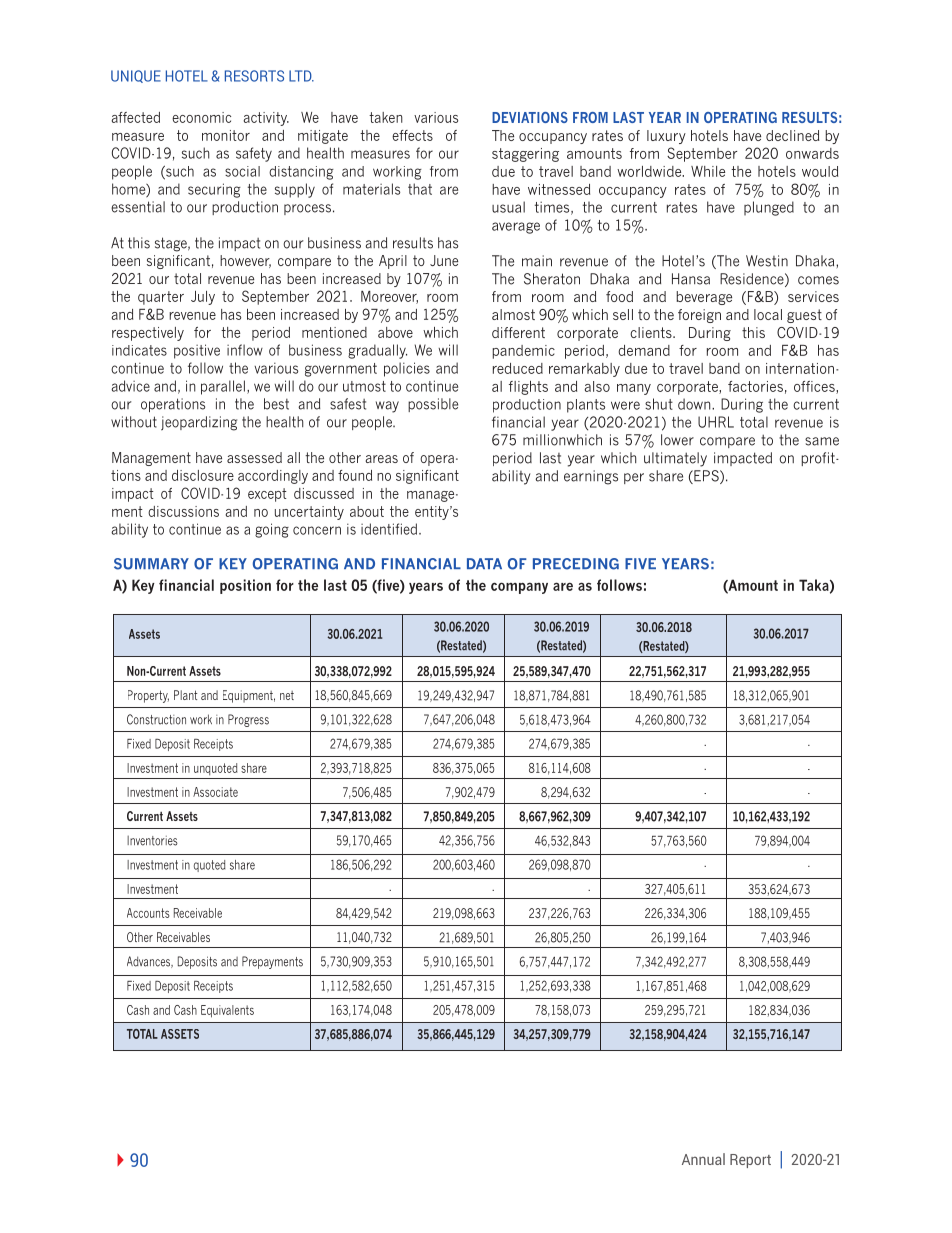 The width and height of the screenshot is (952, 1233). I want to click on position, so click(245, 586).
